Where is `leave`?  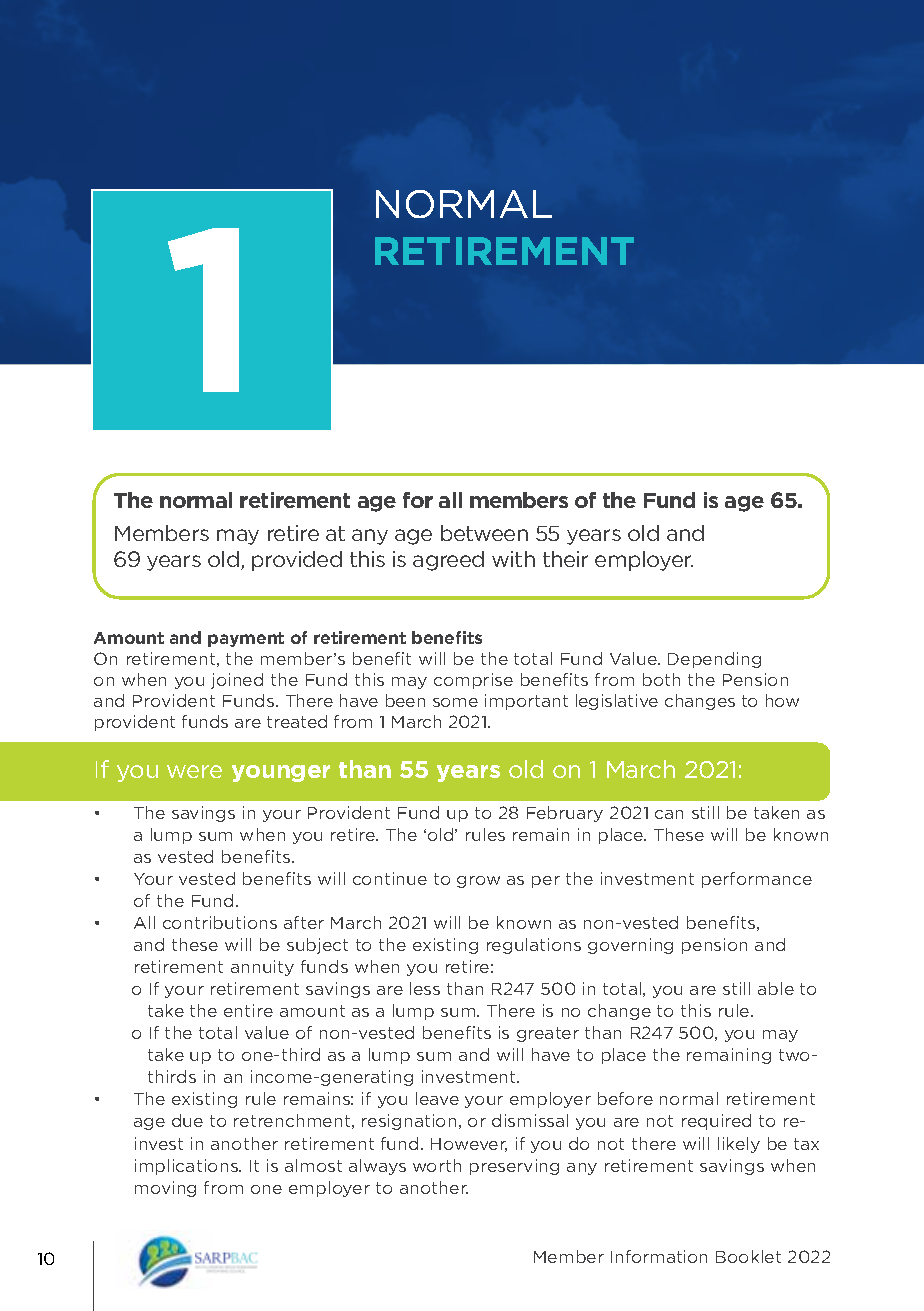 leave is located at coordinates (437, 1098).
